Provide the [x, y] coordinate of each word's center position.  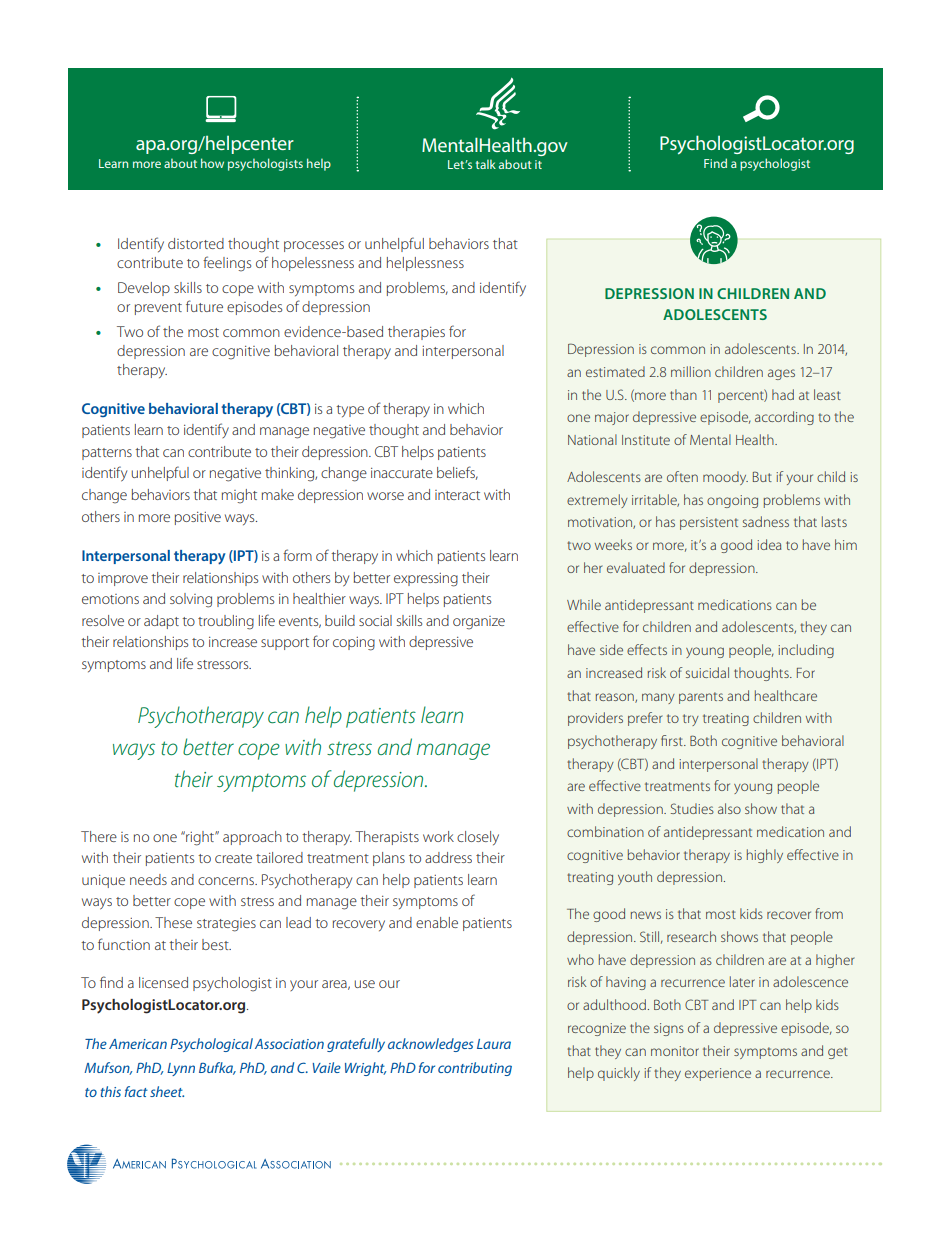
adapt [161, 622]
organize [479, 623]
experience [718, 1074]
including [806, 651]
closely [478, 838]
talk [486, 164]
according [784, 418]
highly [765, 856]
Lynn [181, 1069]
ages [781, 374]
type [350, 411]
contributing [475, 1069]
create [233, 858]
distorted [196, 243]
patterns [107, 454]
